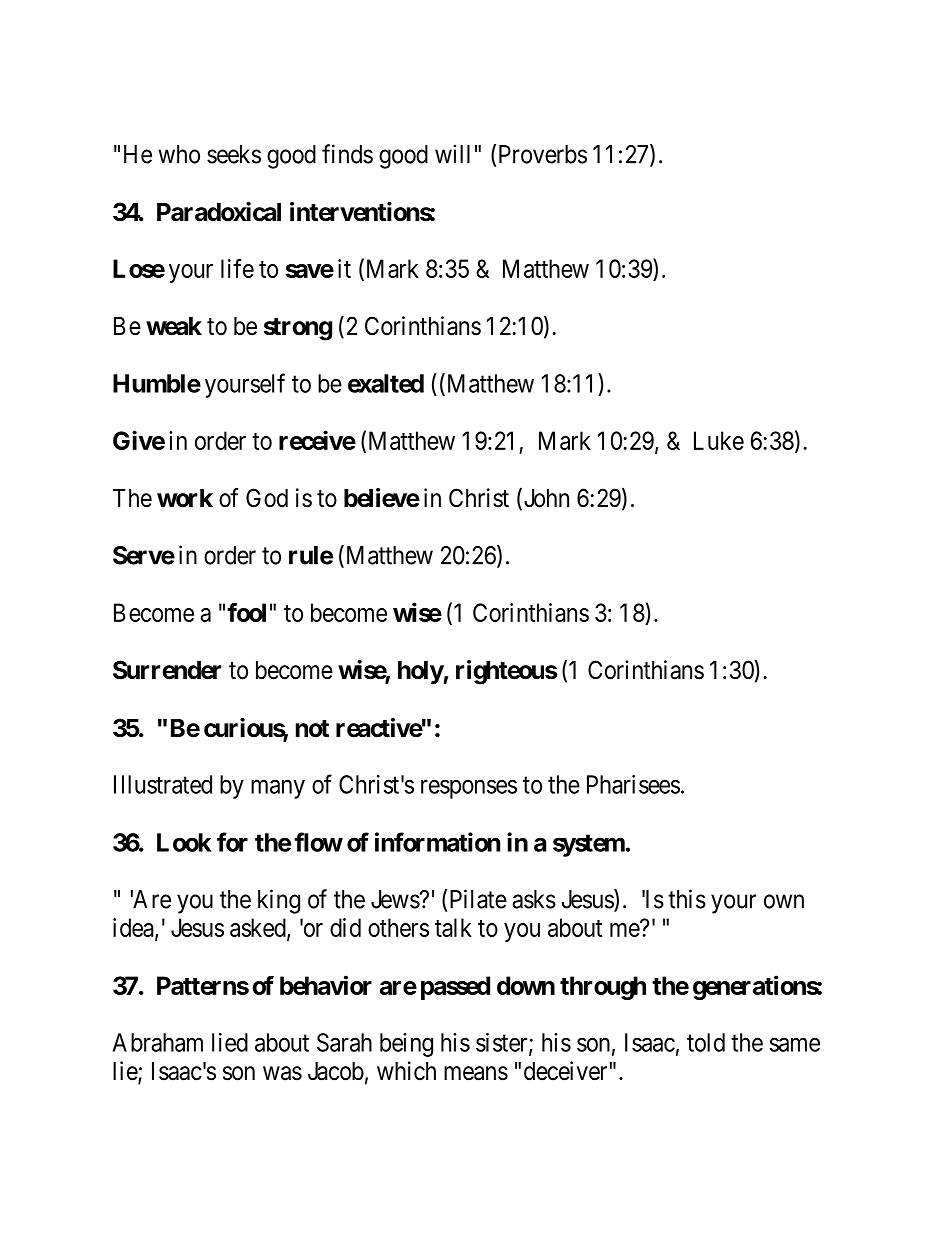 Image resolution: width=952 pixels, height=1233 pixels. I want to click on God, so click(267, 498).
